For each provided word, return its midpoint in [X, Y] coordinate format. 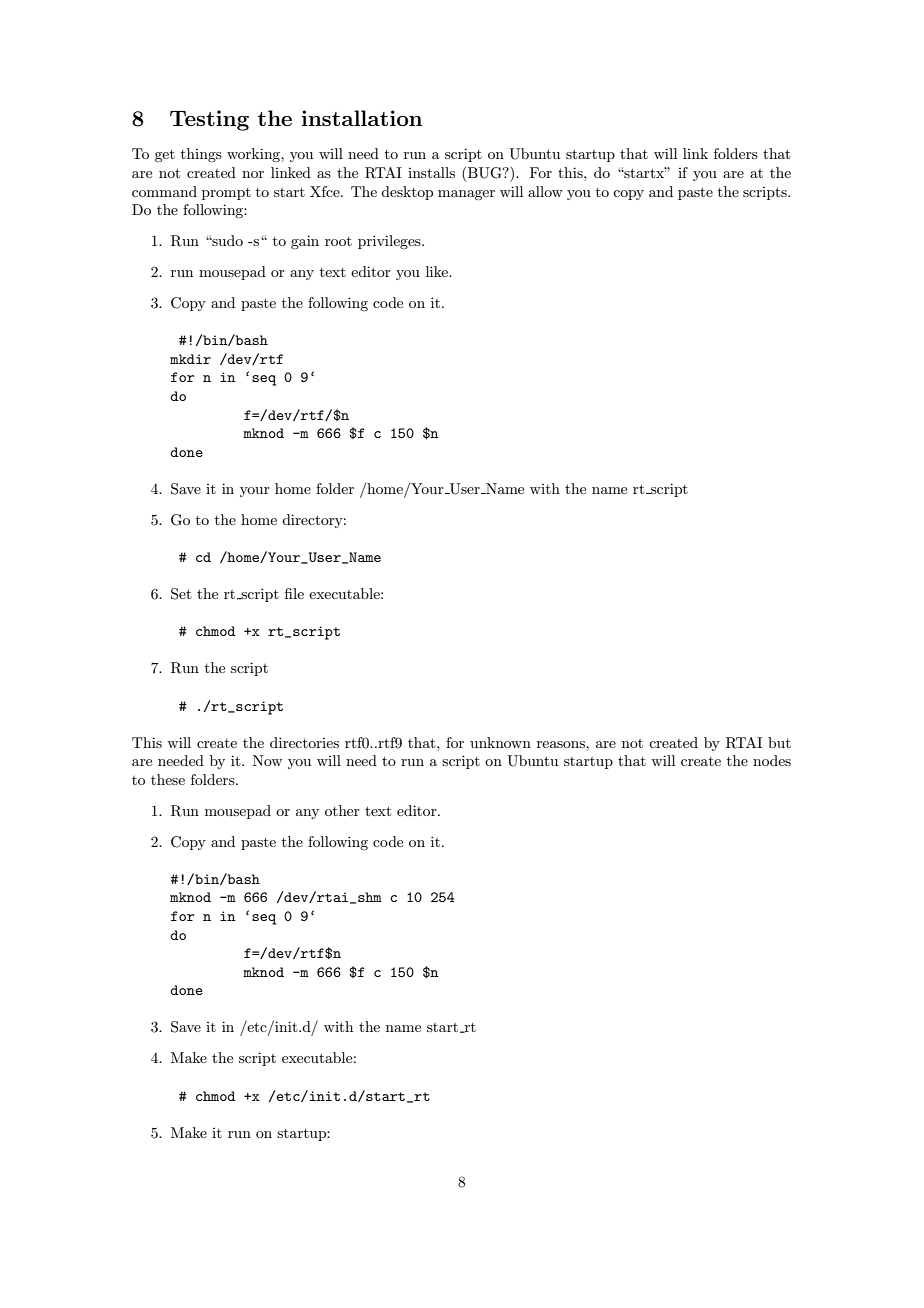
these [168, 779]
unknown [500, 742]
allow [545, 191]
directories [304, 742]
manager [466, 195]
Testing [209, 120]
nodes [772, 760]
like [438, 271]
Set [181, 594]
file [294, 593]
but [779, 742]
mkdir [190, 359]
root [338, 241]
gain [305, 242]
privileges [390, 242]
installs [431, 172]
